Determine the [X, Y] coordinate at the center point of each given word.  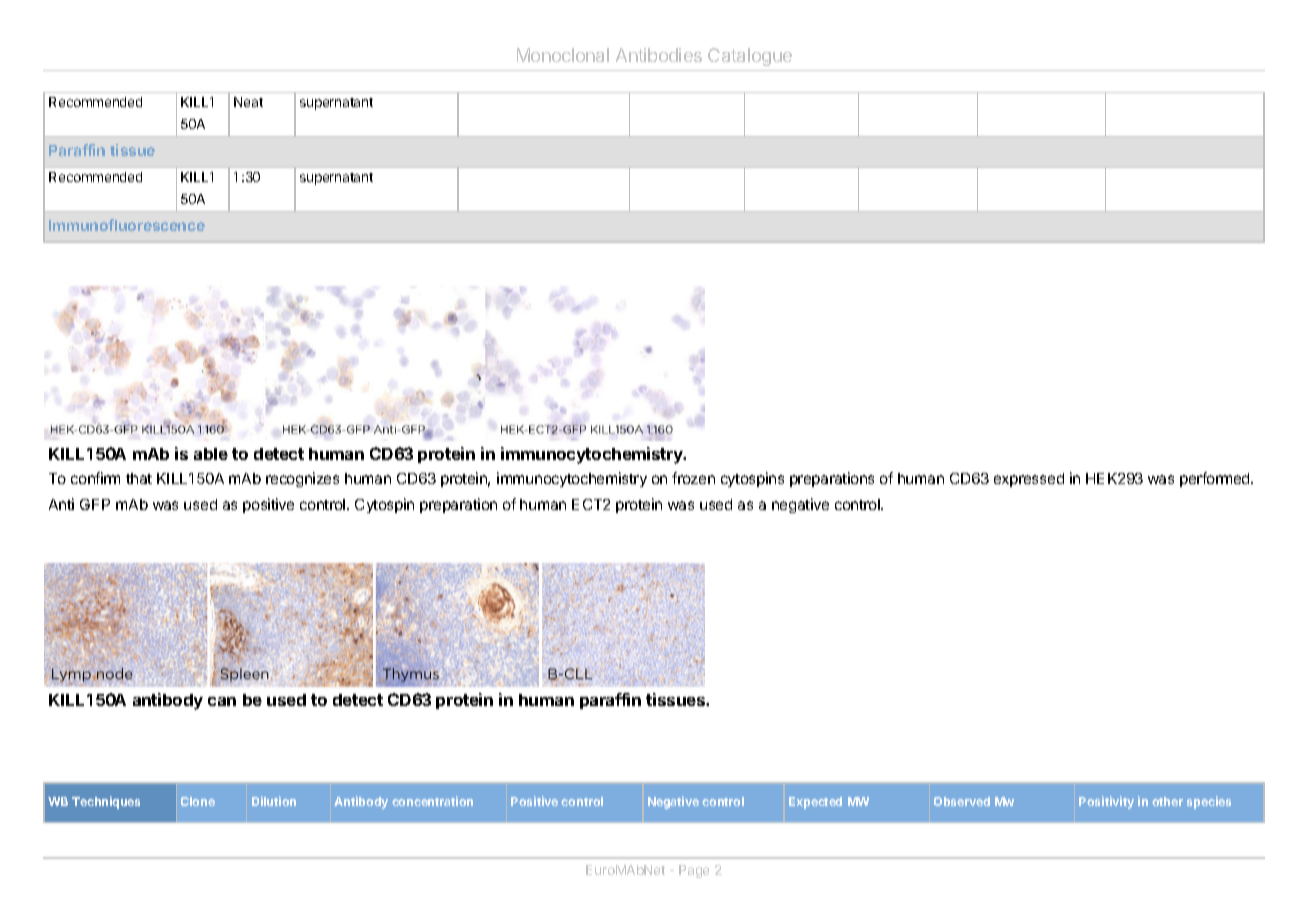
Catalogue [750, 57]
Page [694, 871]
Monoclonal [563, 55]
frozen [693, 478]
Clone [198, 801]
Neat [248, 102]
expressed [1029, 480]
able [211, 454]
